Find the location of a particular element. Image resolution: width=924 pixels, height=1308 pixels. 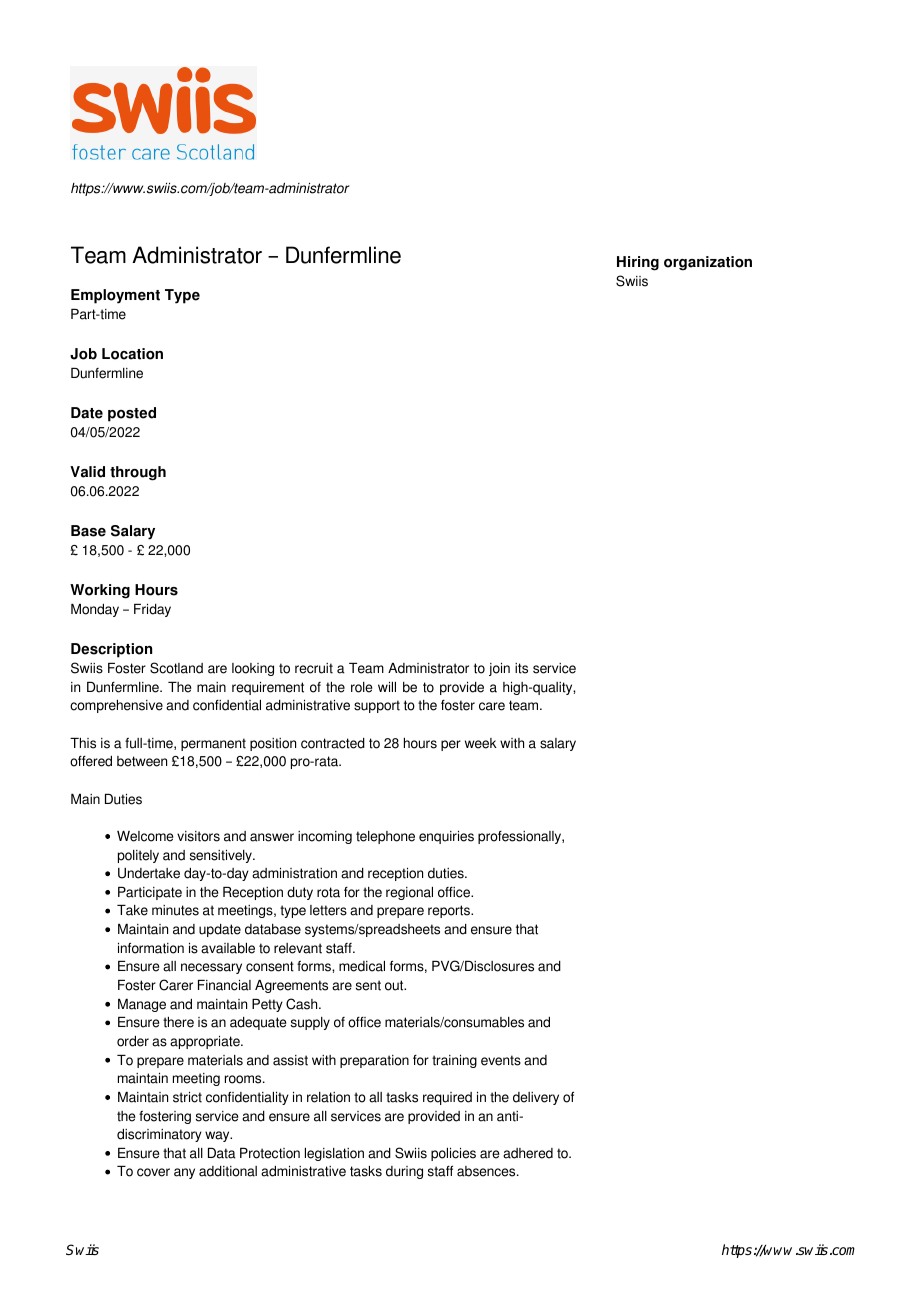

cover is located at coordinates (153, 1172).
